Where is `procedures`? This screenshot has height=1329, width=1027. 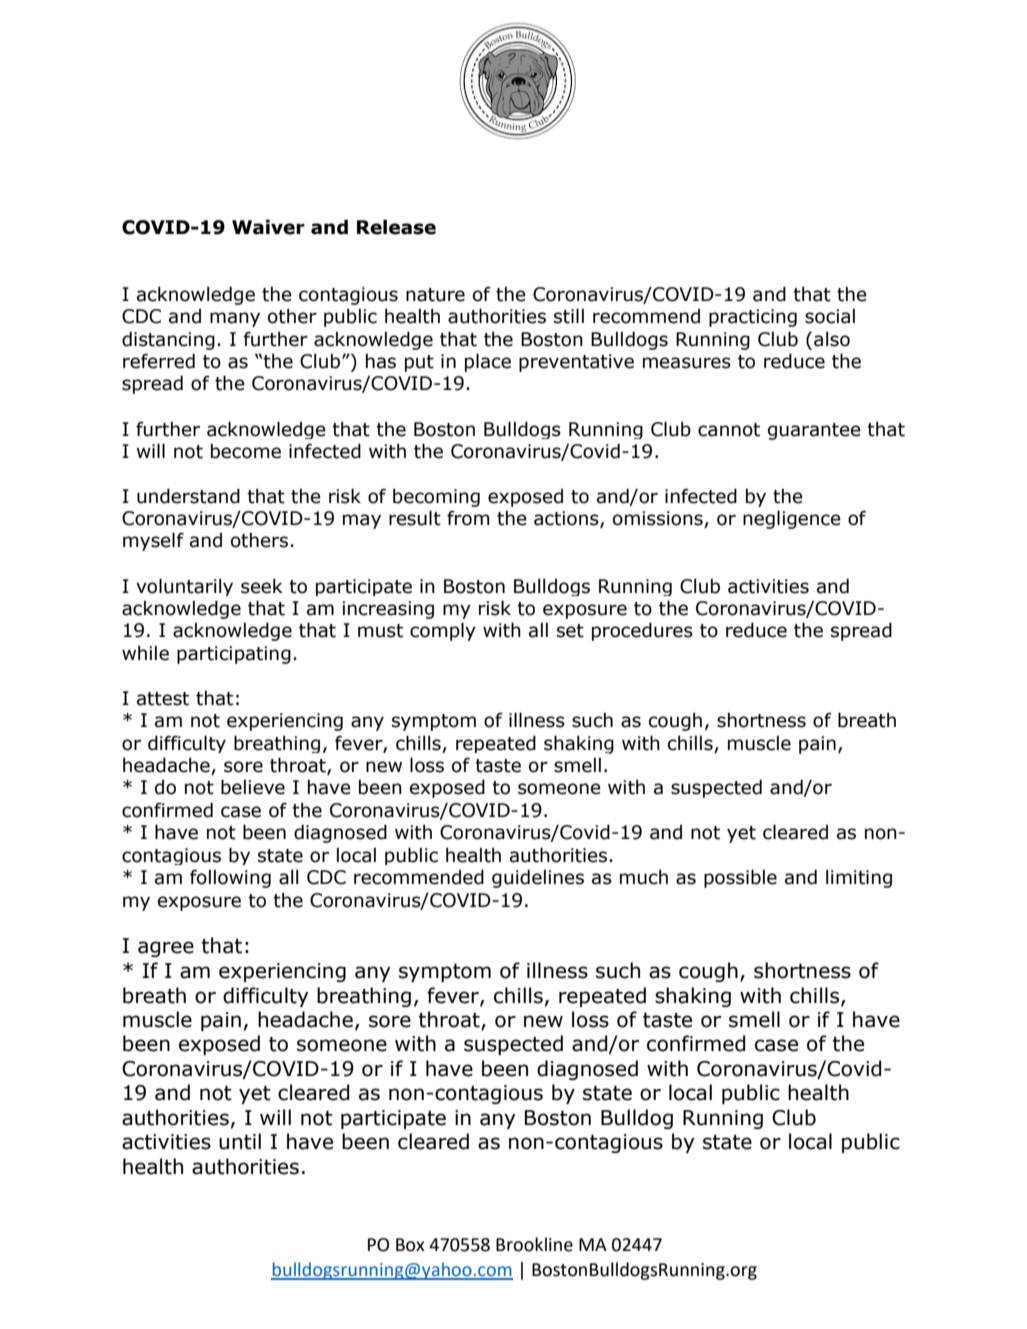
procedures is located at coordinates (642, 631).
